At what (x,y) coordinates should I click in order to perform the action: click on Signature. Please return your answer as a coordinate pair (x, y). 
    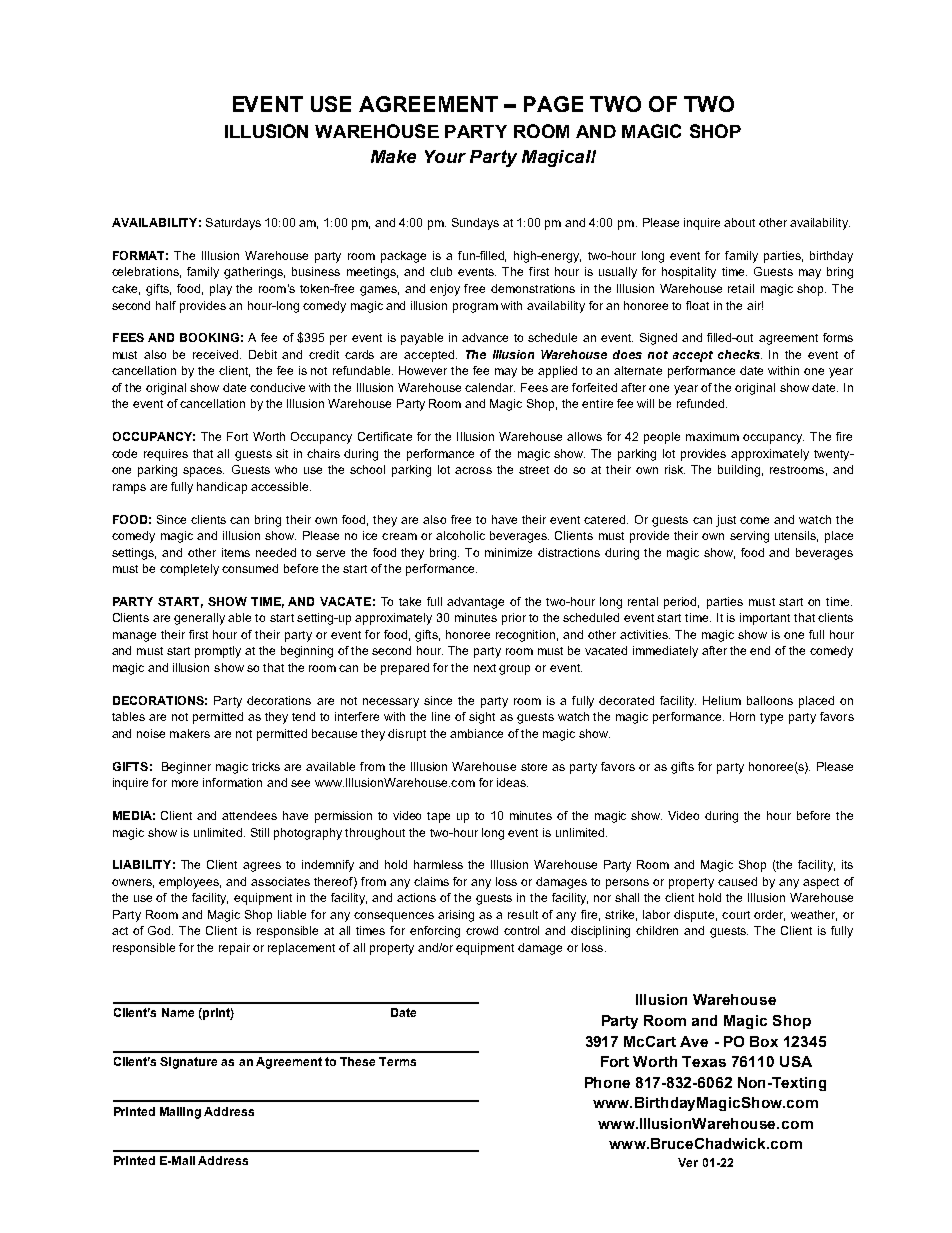
    Looking at the image, I should click on (188, 1063).
